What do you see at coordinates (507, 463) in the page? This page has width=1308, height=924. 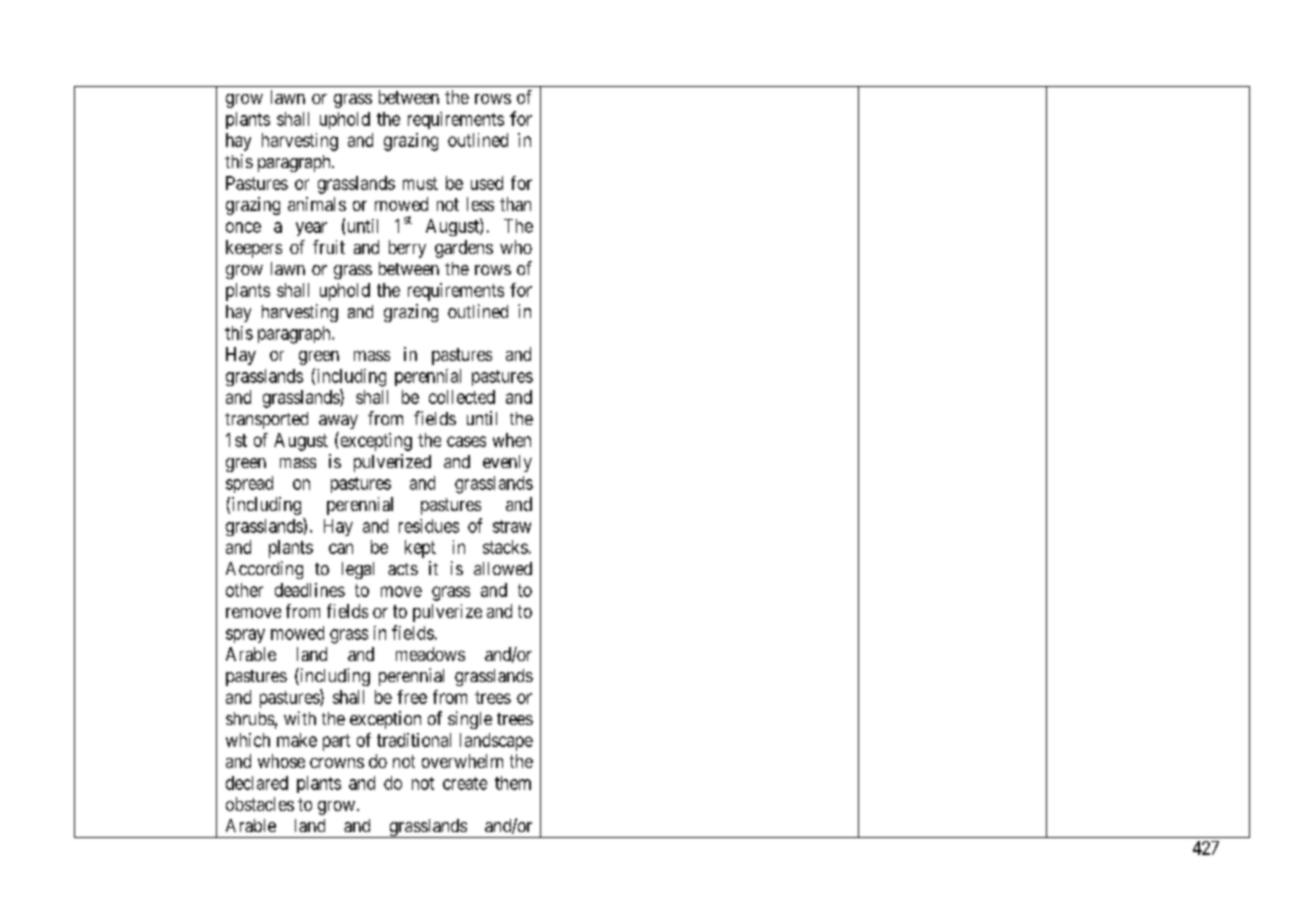 I see `evenly` at bounding box center [507, 463].
